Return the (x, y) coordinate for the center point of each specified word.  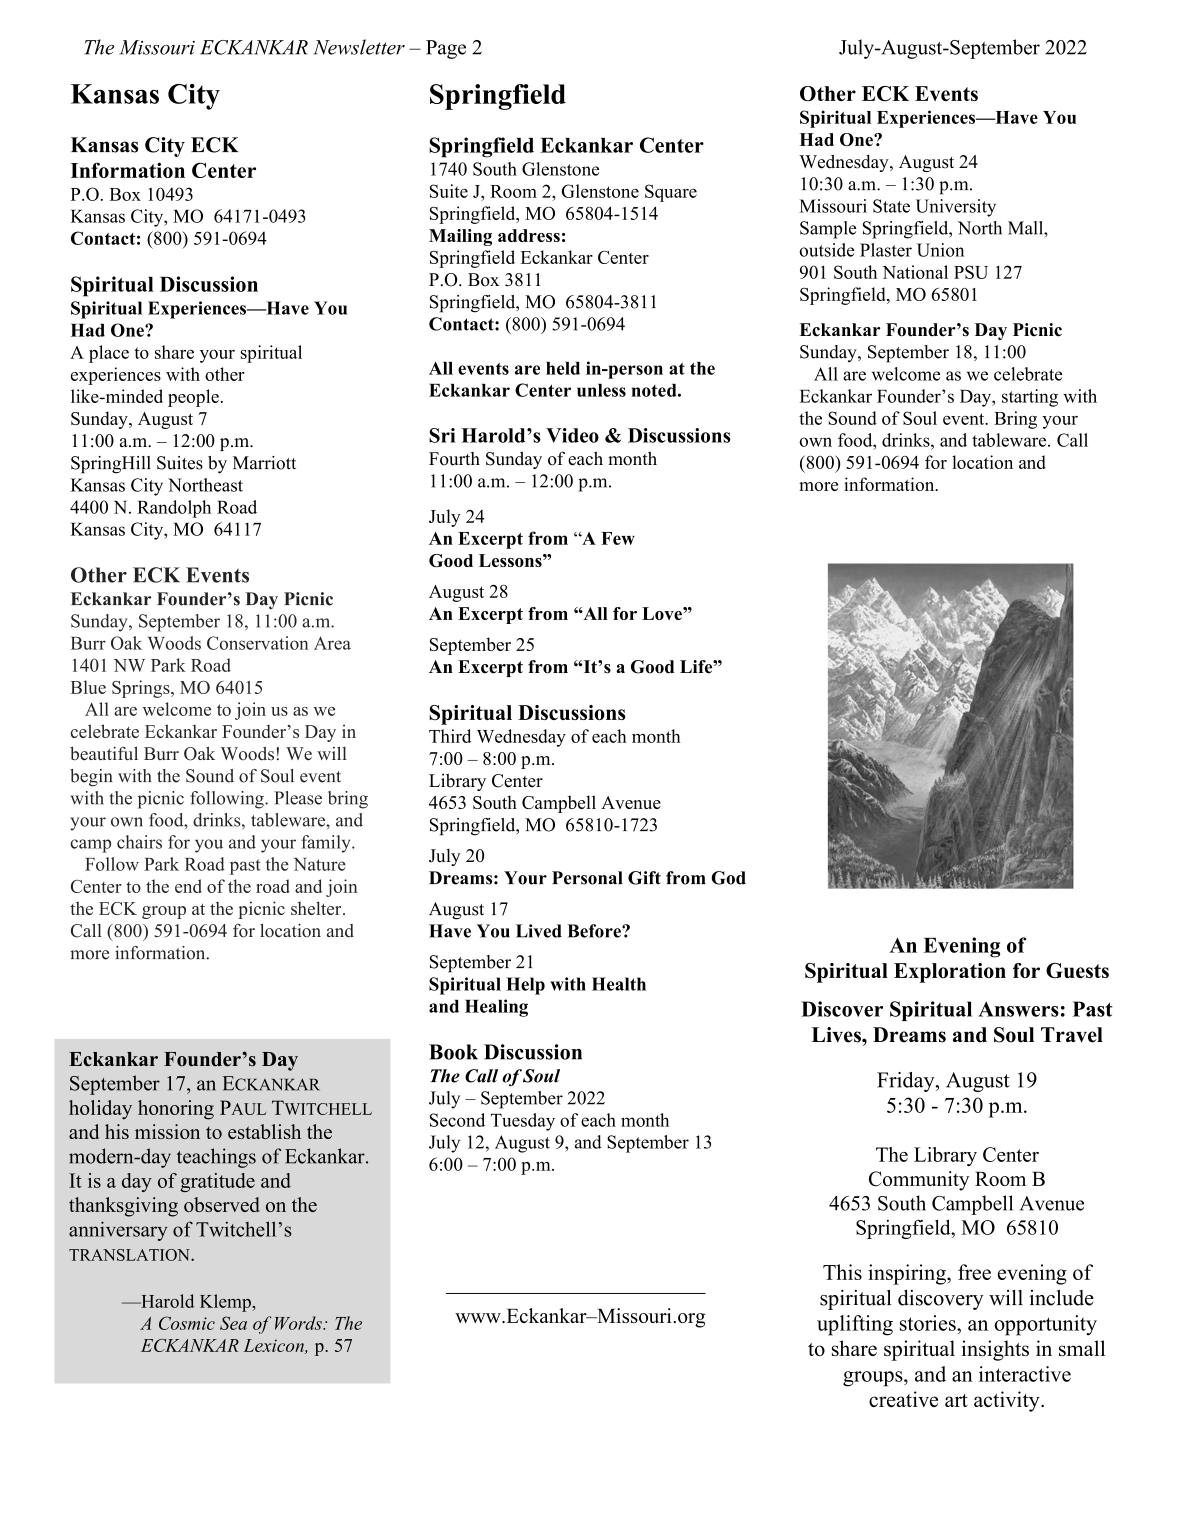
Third (450, 736)
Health (619, 984)
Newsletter (359, 47)
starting (1030, 398)
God (728, 878)
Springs (142, 689)
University (956, 208)
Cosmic (187, 1323)
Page (446, 49)
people (193, 398)
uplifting (855, 1325)
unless (601, 390)
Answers (1018, 1009)
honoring (176, 1110)
